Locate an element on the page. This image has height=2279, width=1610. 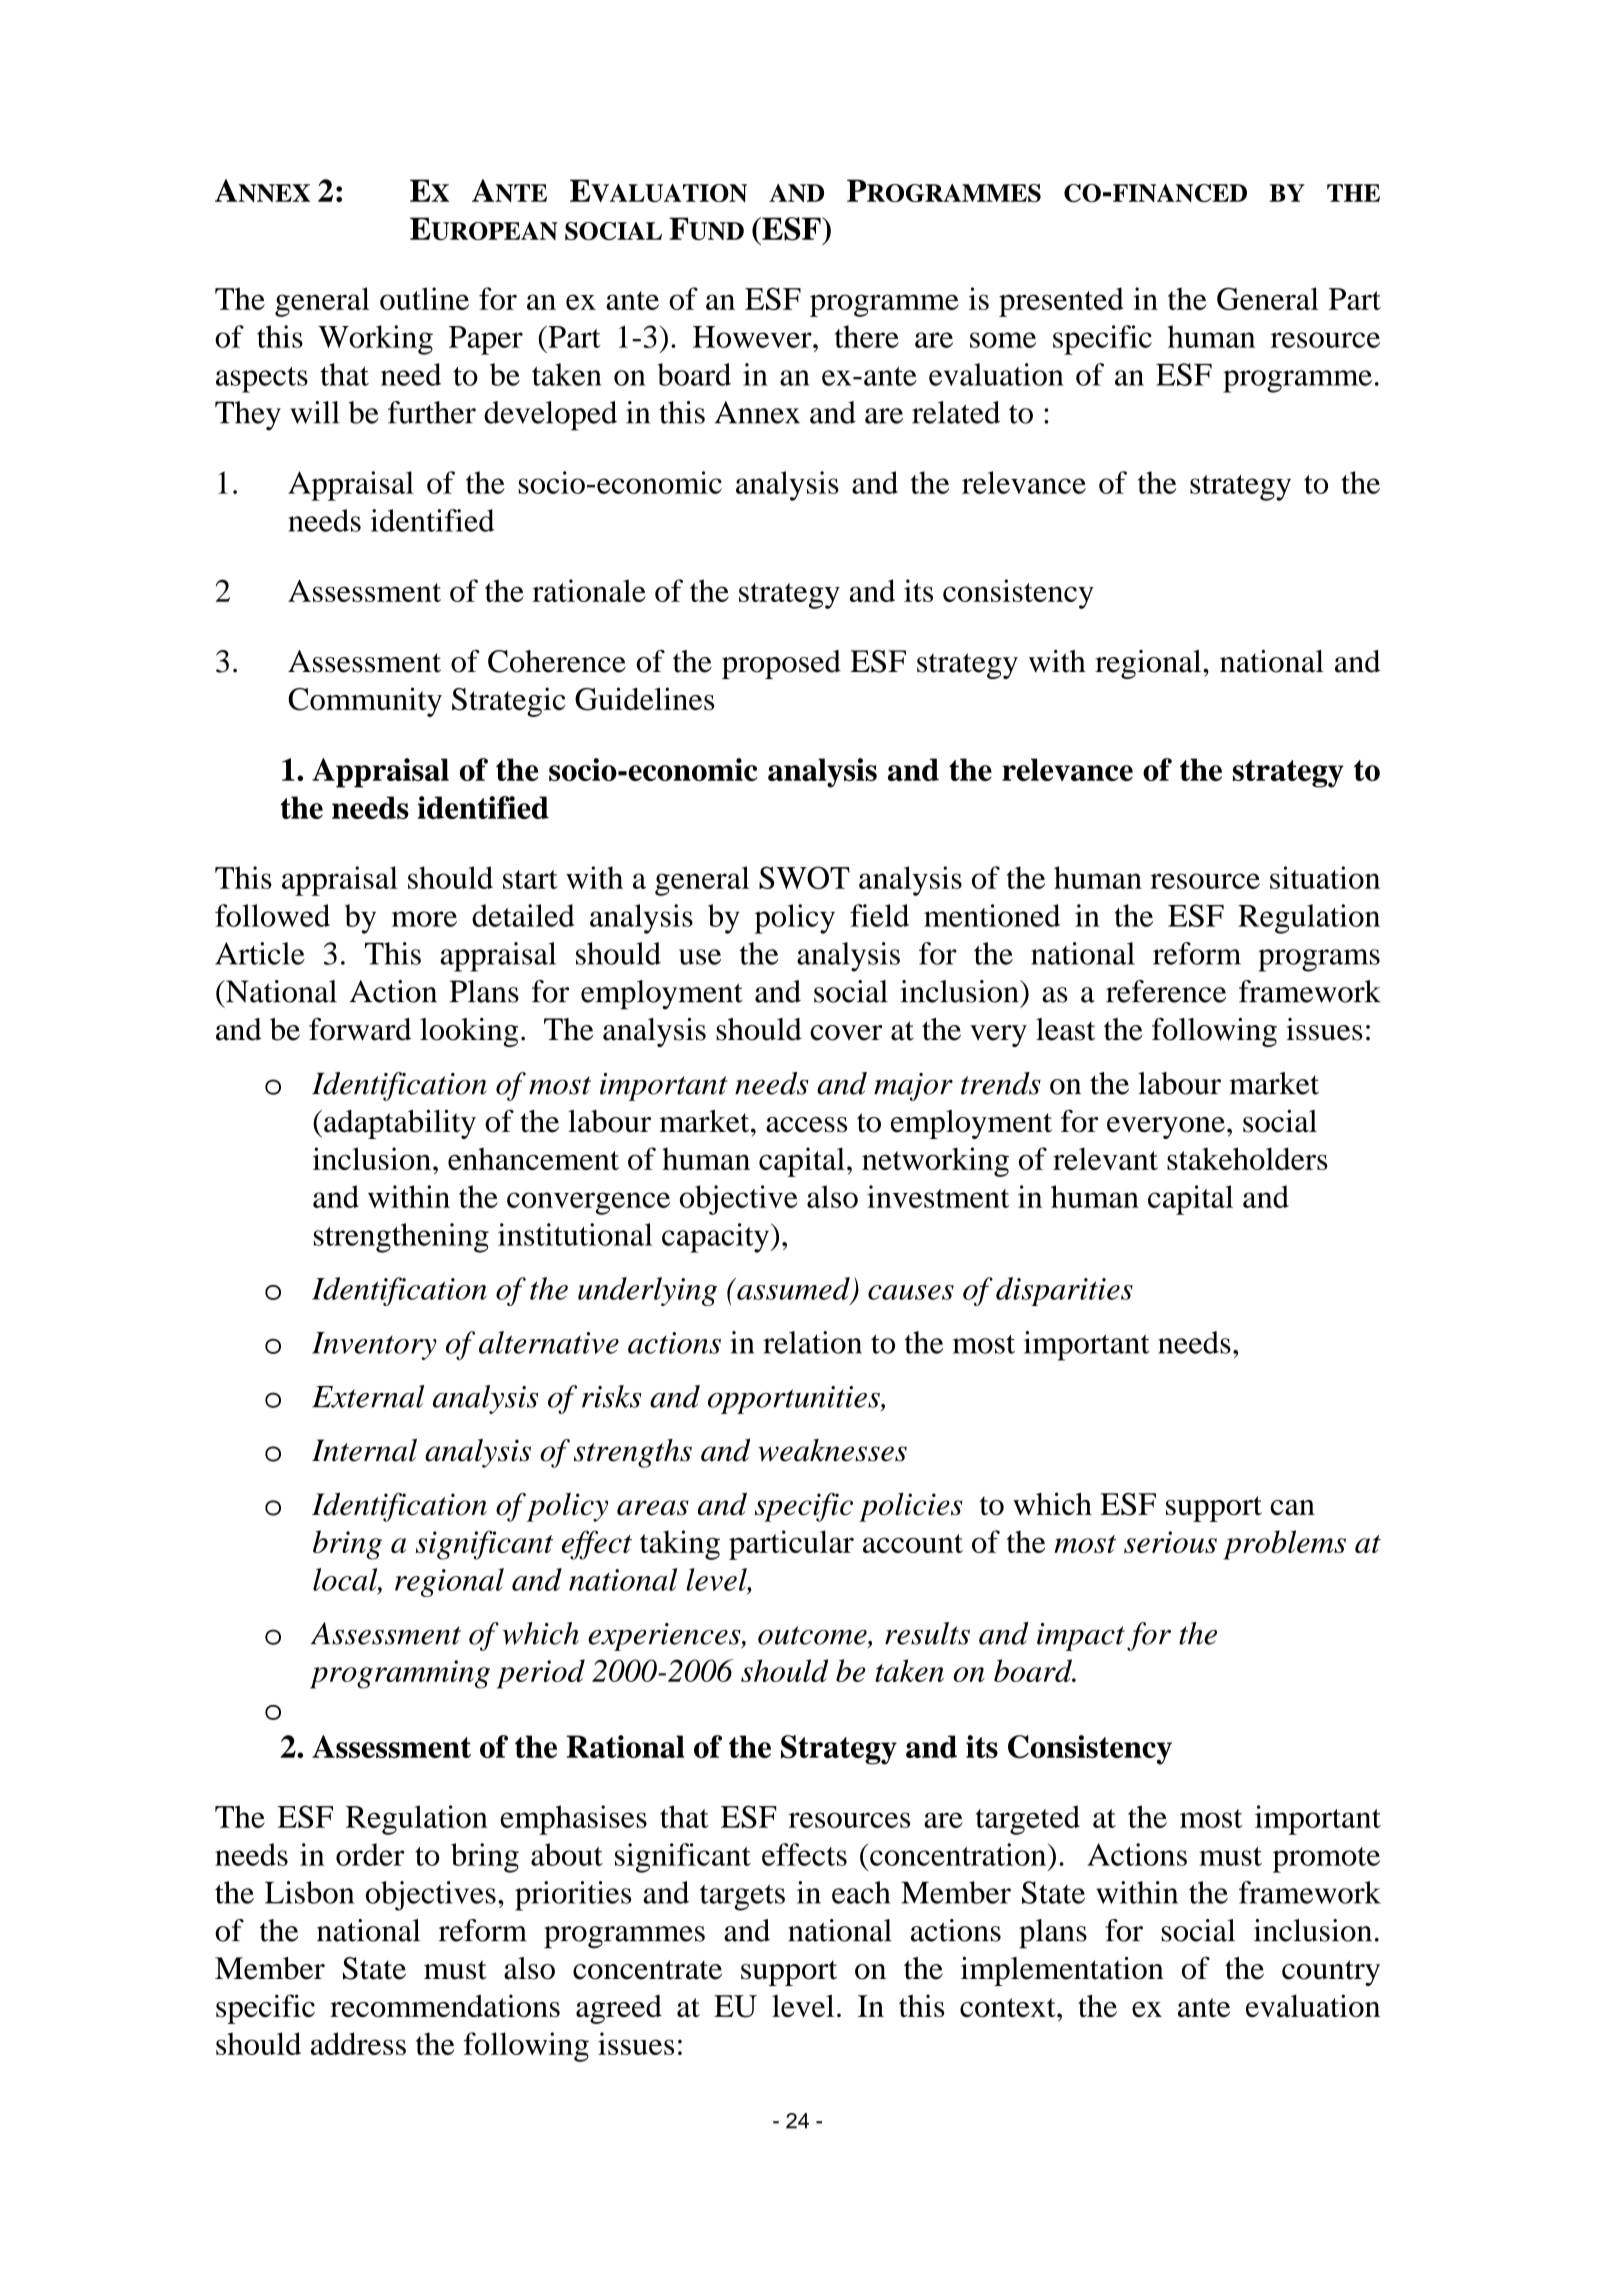
stakeholders is located at coordinates (1247, 1158).
